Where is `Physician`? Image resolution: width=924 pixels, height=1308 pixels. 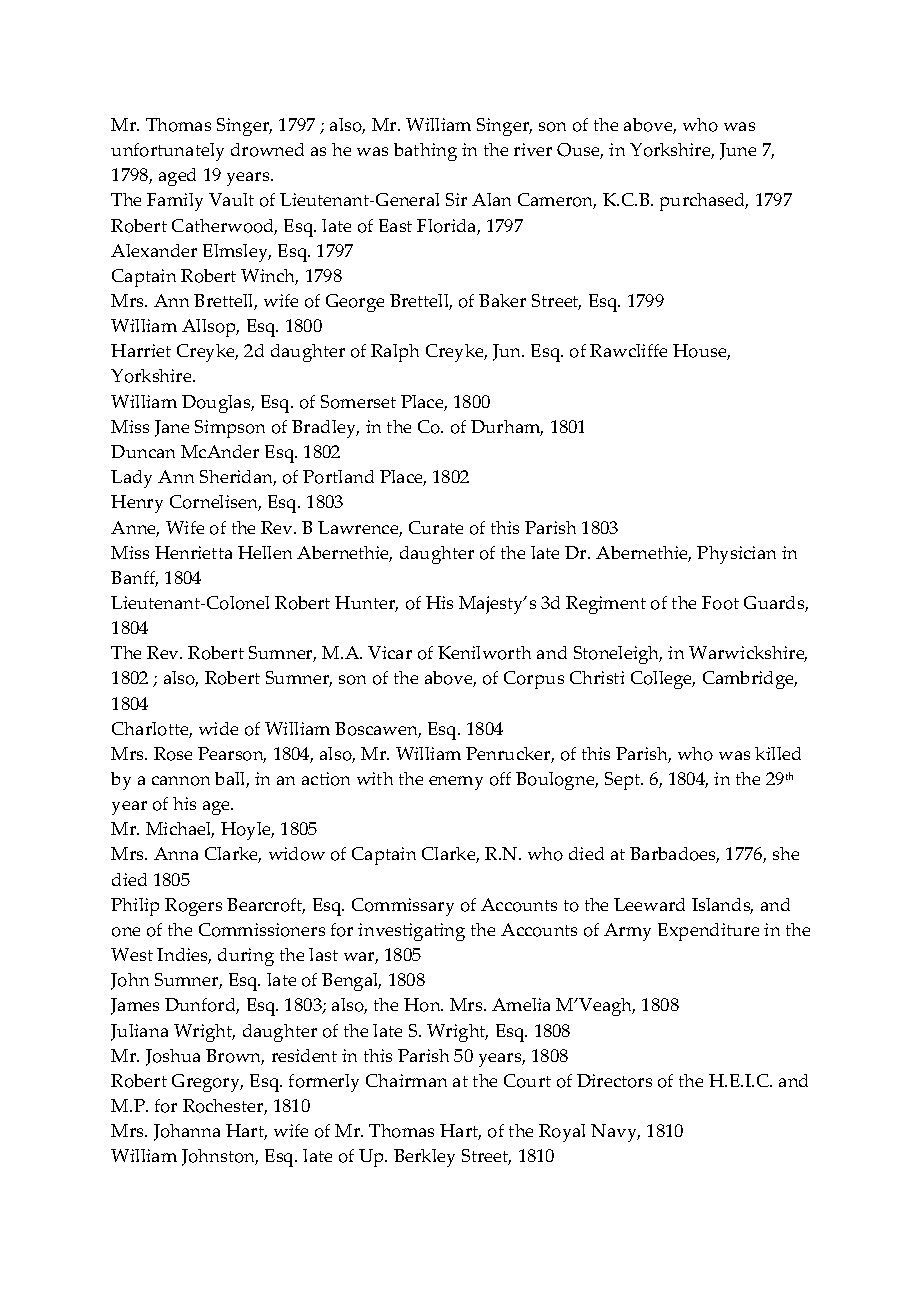
Physician is located at coordinates (736, 555).
